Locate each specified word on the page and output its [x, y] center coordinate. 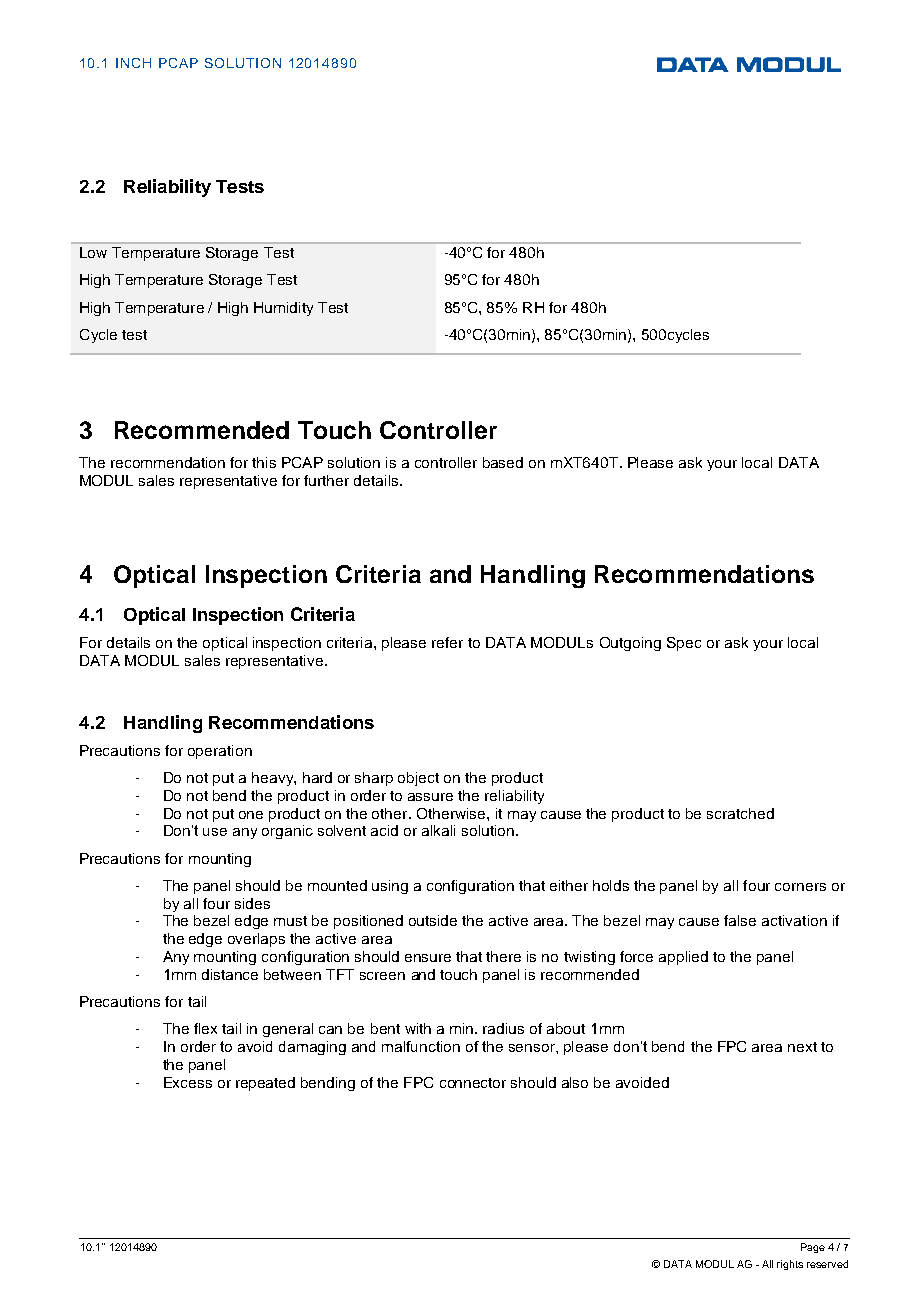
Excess [188, 1082]
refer [447, 642]
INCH [133, 63]
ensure [428, 958]
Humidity [283, 309]
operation [220, 752]
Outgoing [630, 644]
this [264, 462]
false [740, 920]
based [503, 462]
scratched [740, 813]
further [326, 480]
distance [230, 974]
